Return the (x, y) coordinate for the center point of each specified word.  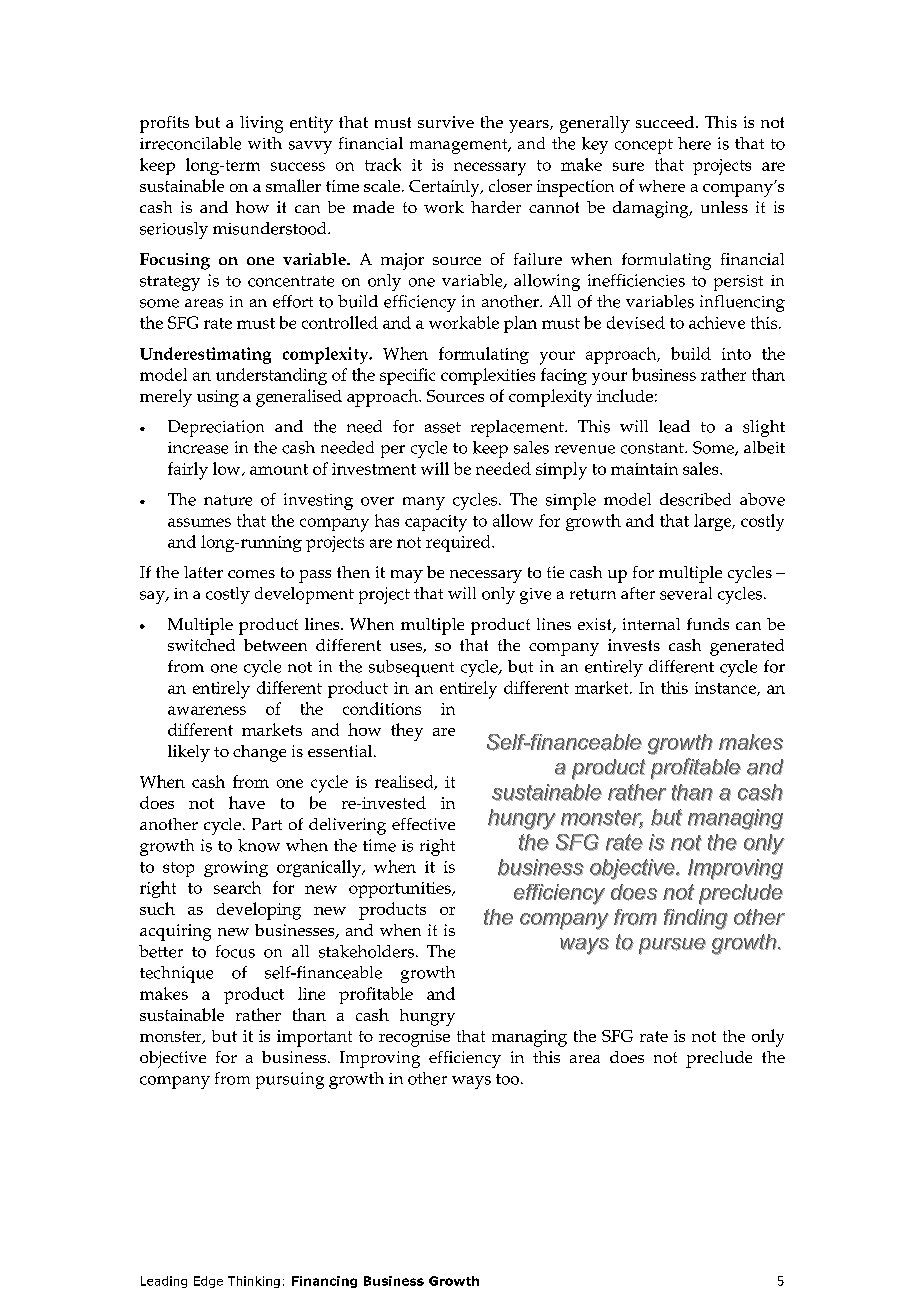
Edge (208, 1282)
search (237, 887)
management (460, 146)
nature (228, 500)
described (695, 499)
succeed (666, 122)
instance (726, 689)
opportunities (401, 890)
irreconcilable (190, 143)
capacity (436, 523)
